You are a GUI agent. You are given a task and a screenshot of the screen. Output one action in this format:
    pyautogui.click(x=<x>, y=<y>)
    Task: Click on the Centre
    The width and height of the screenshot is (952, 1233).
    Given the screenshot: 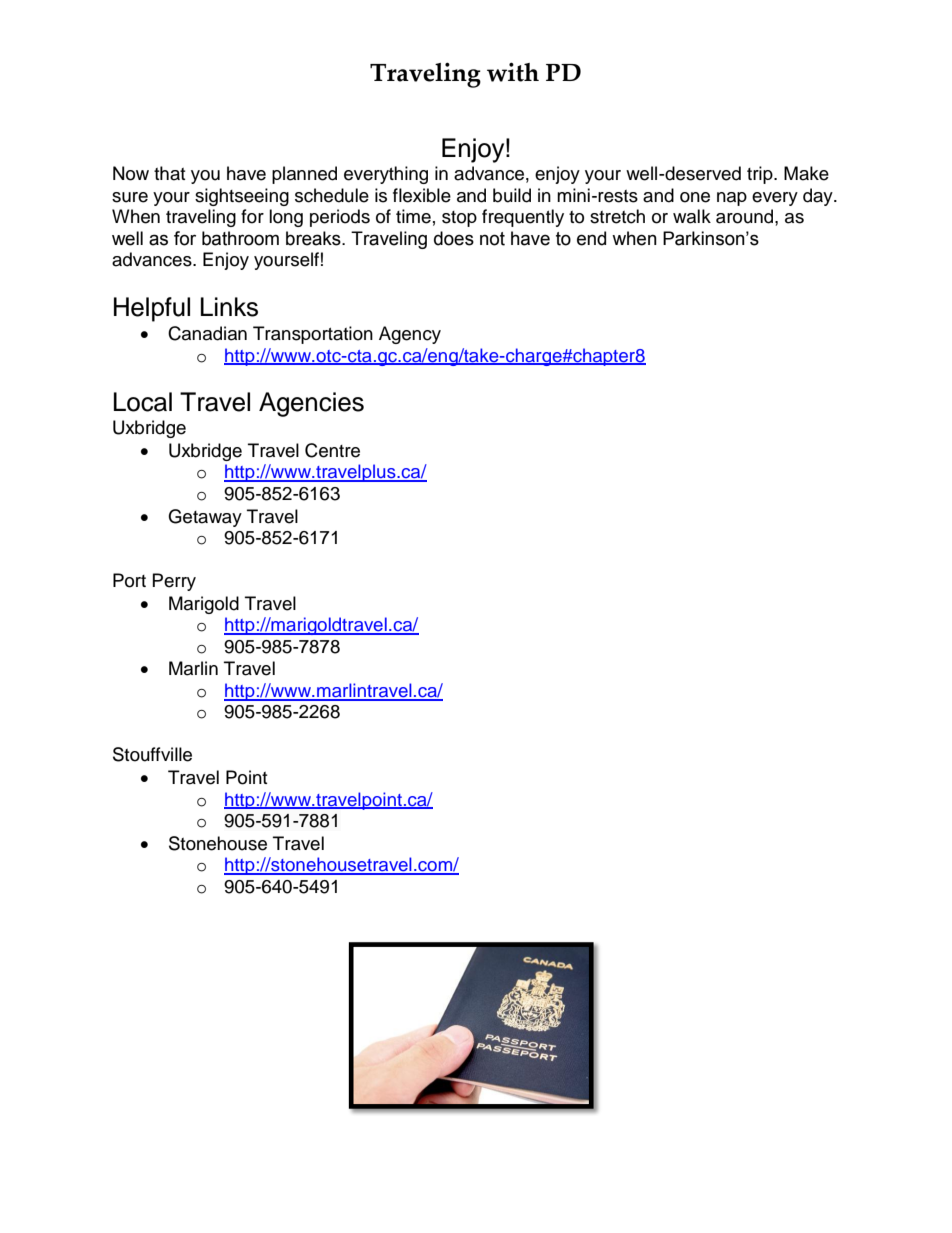 What is the action you would take?
    pyautogui.click(x=332, y=450)
